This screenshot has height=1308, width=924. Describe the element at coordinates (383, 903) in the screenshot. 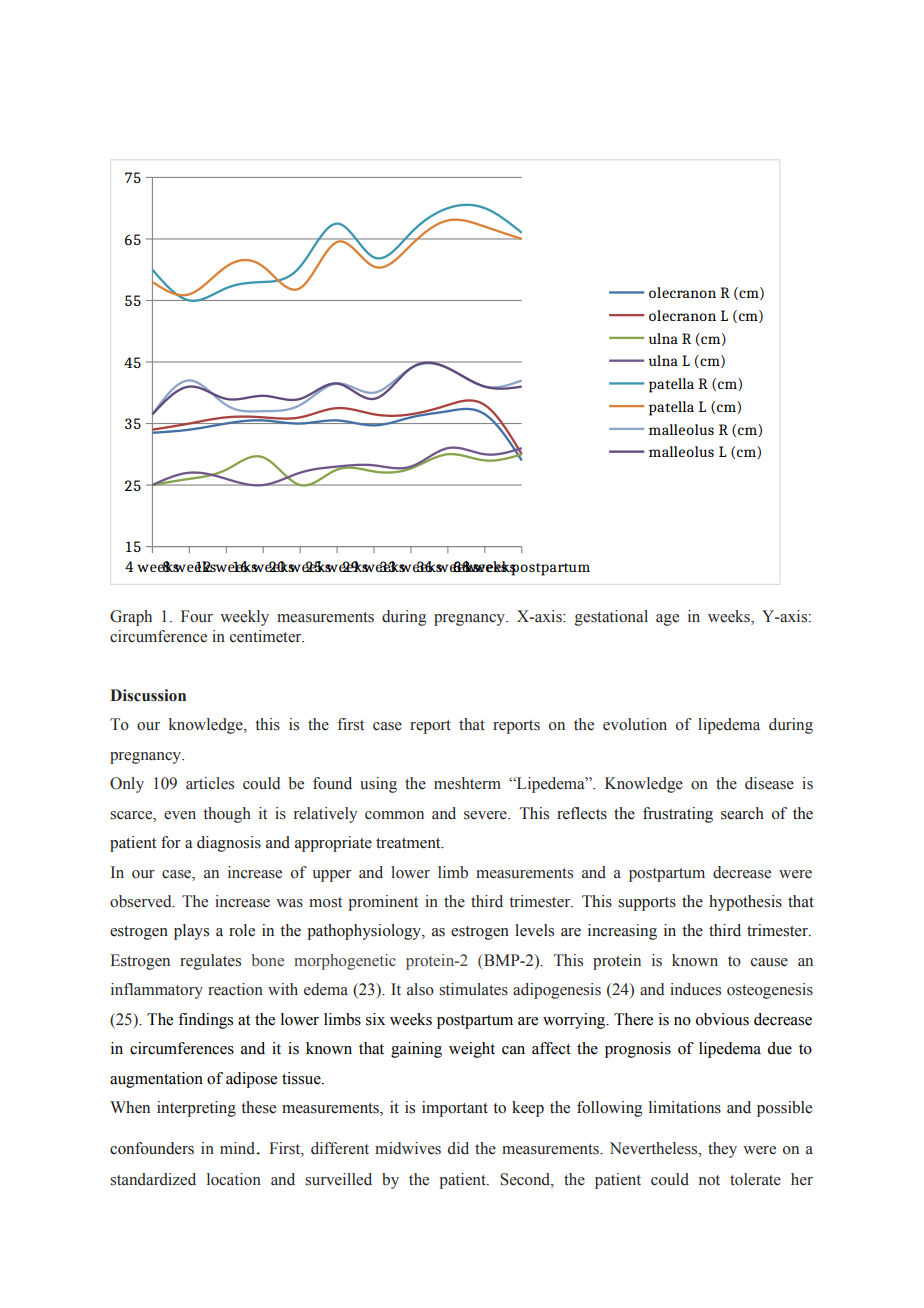

I see `prominent` at that location.
